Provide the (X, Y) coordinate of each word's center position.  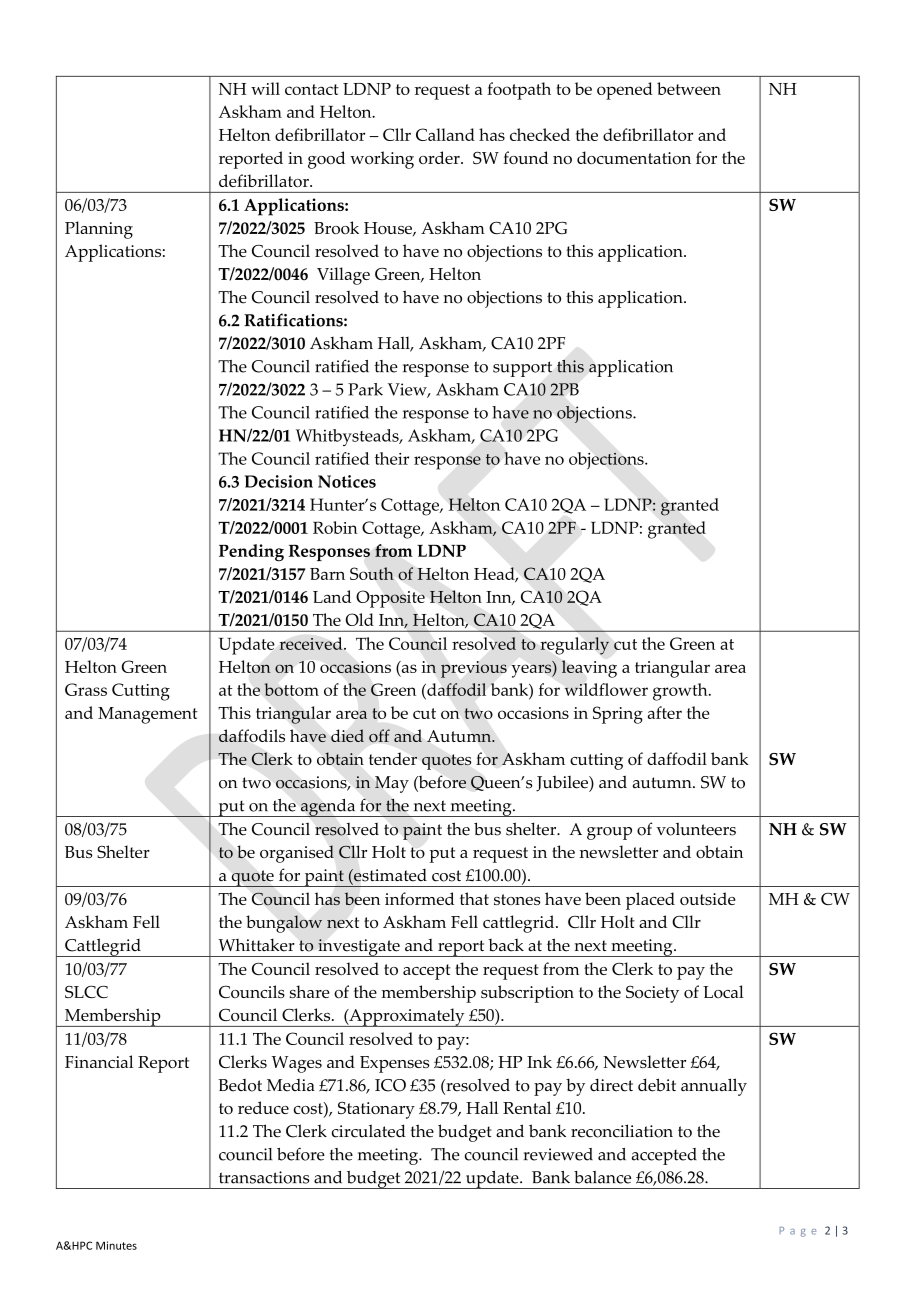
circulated (369, 1131)
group (609, 833)
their (392, 458)
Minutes (116, 1245)
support (522, 369)
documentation (634, 157)
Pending (251, 553)
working (382, 160)
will (265, 88)
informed (419, 898)
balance (602, 1177)
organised (297, 854)
